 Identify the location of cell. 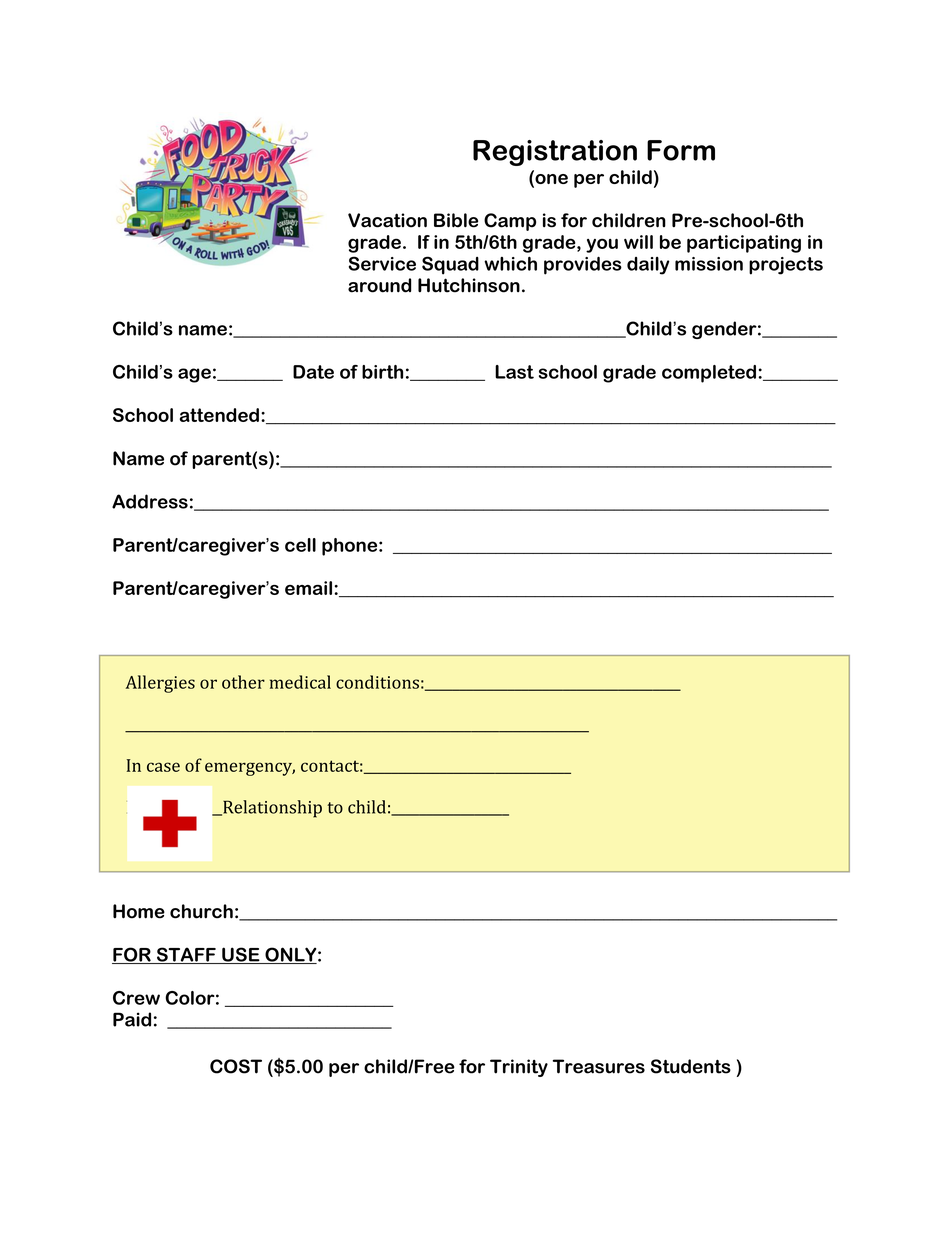
(300, 545).
